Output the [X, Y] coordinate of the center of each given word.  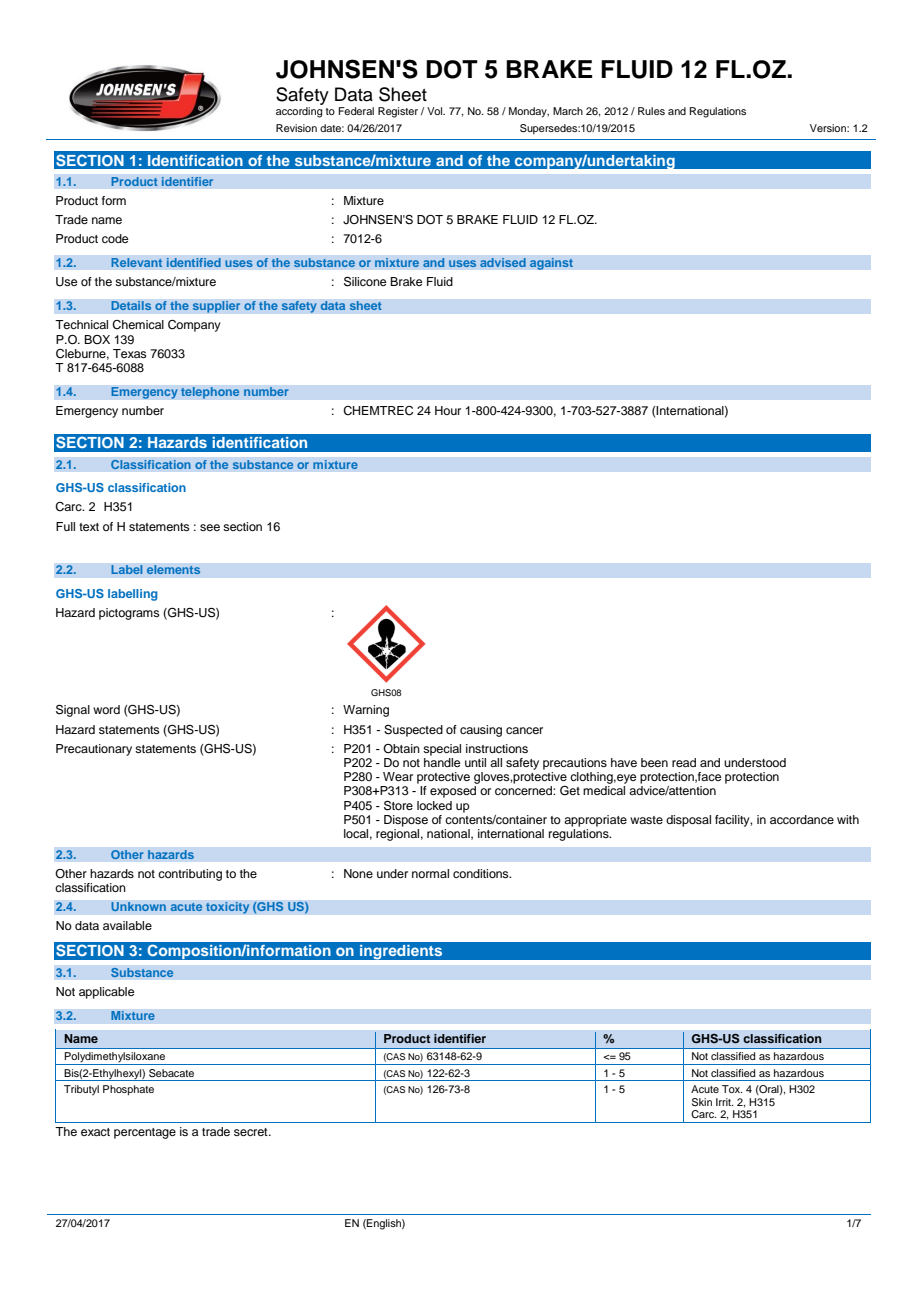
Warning [366, 711]
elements [173, 570]
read [684, 762]
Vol [436, 111]
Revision [296, 128]
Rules [651, 111]
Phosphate [128, 1090]
